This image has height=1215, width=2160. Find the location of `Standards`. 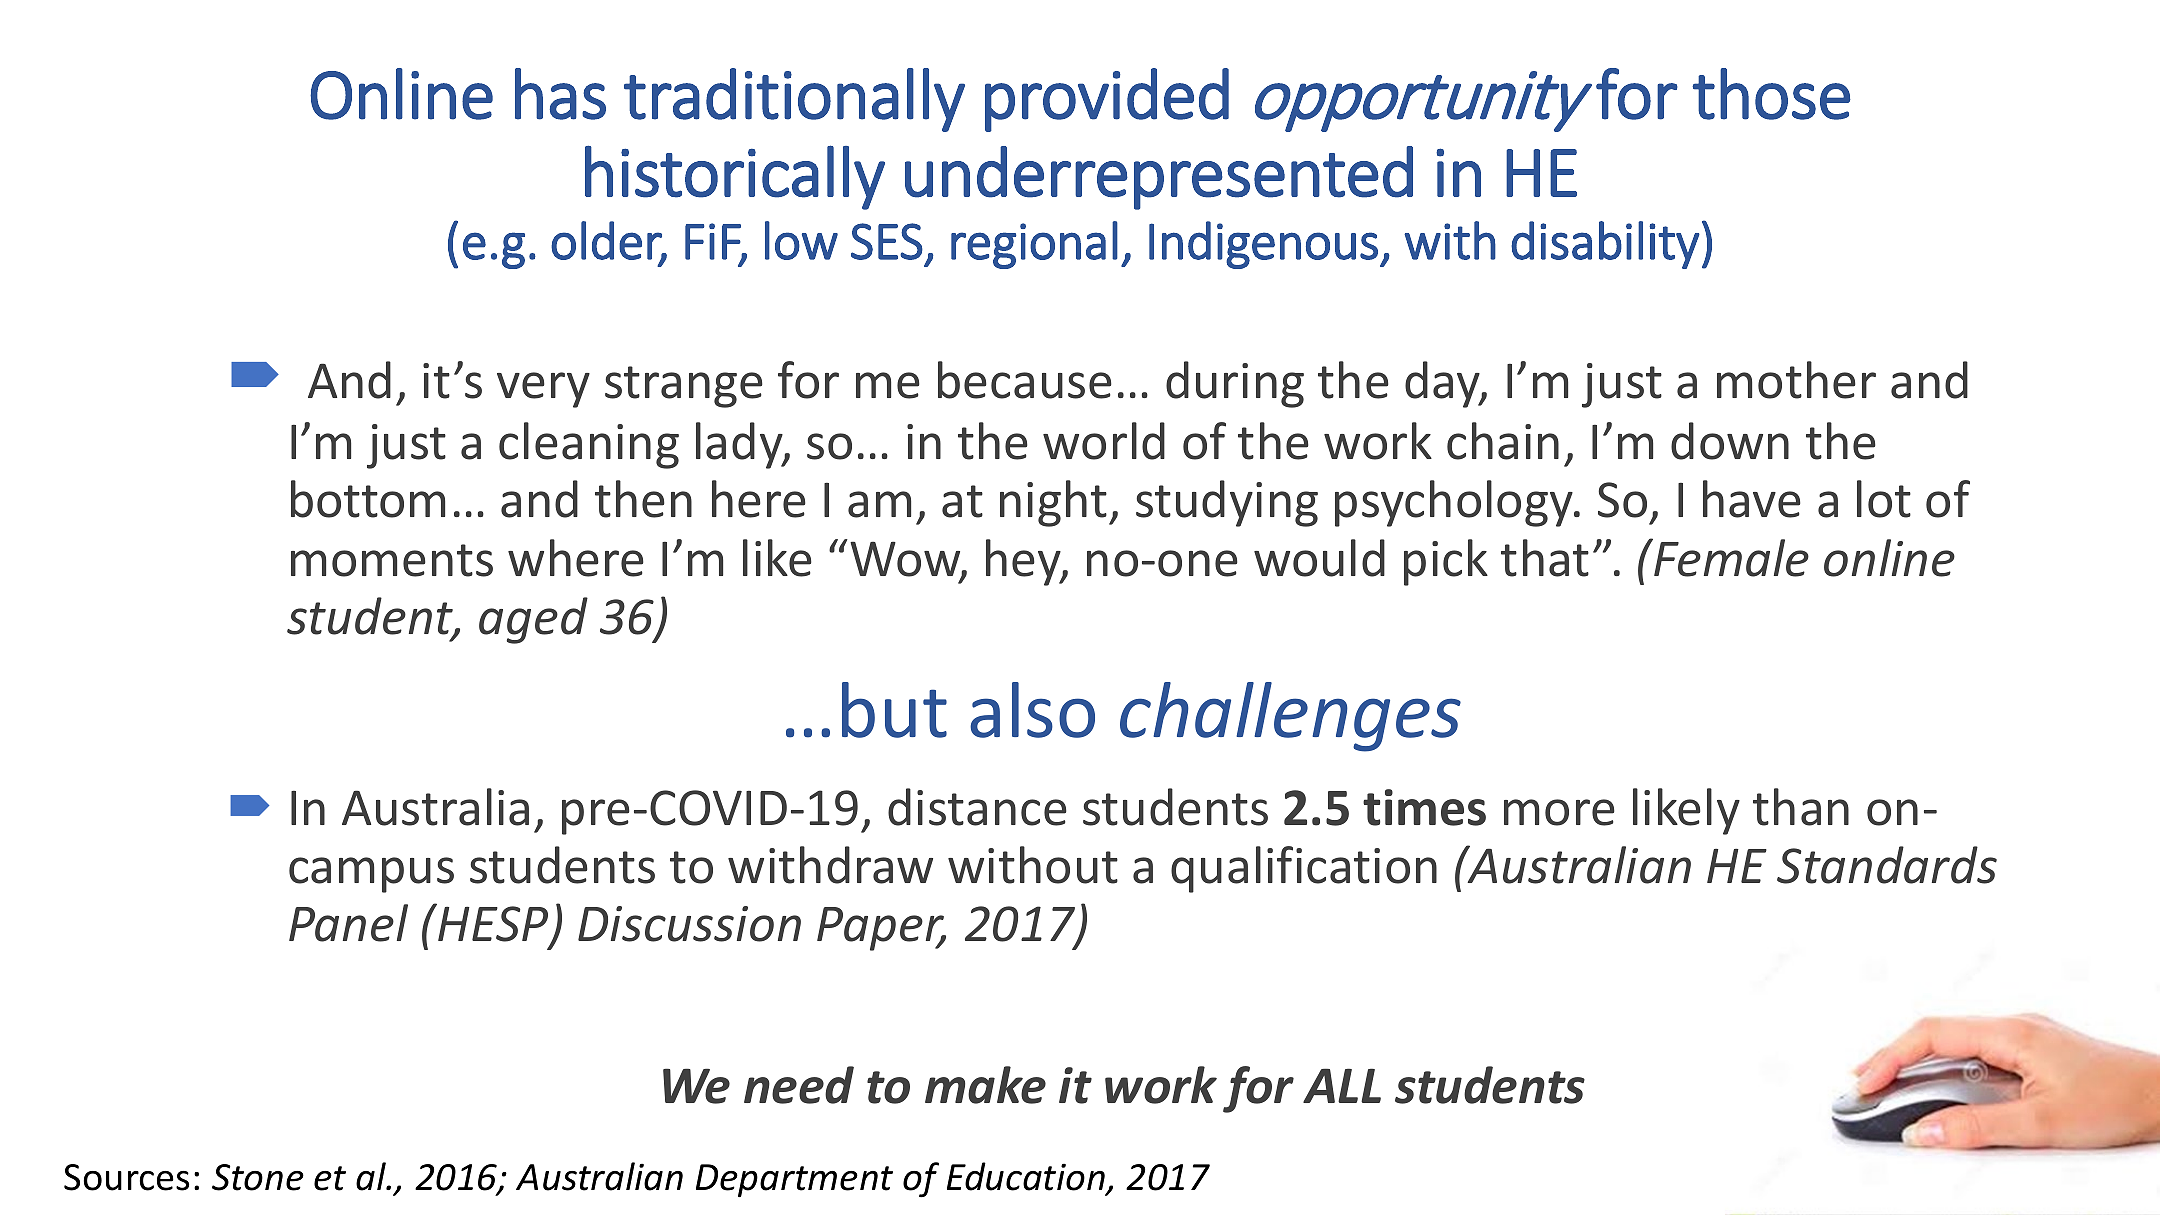

Standards is located at coordinates (1887, 865).
